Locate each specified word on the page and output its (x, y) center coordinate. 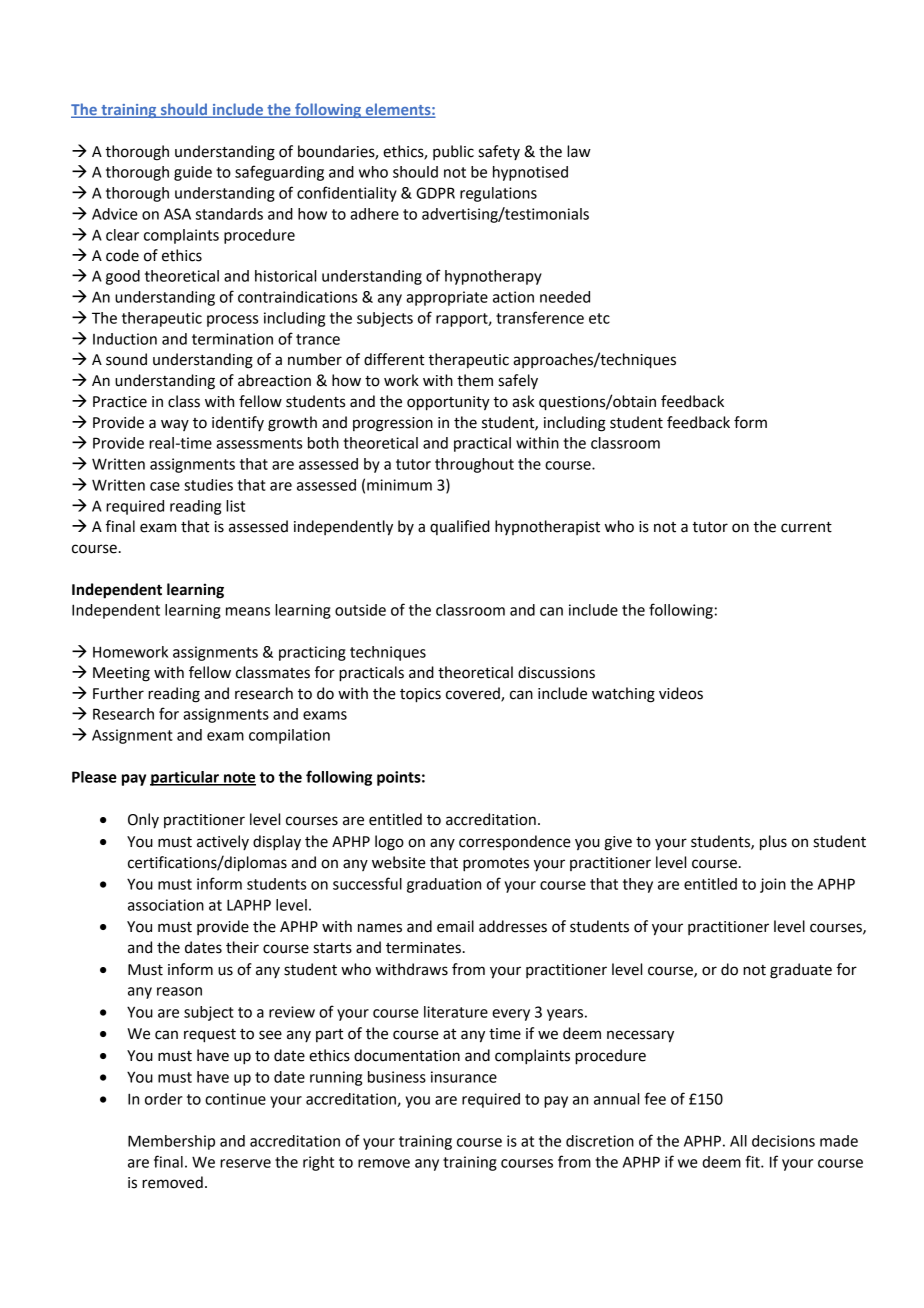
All (738, 1141)
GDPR (435, 193)
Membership (171, 1142)
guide (193, 173)
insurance (464, 1077)
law (579, 151)
